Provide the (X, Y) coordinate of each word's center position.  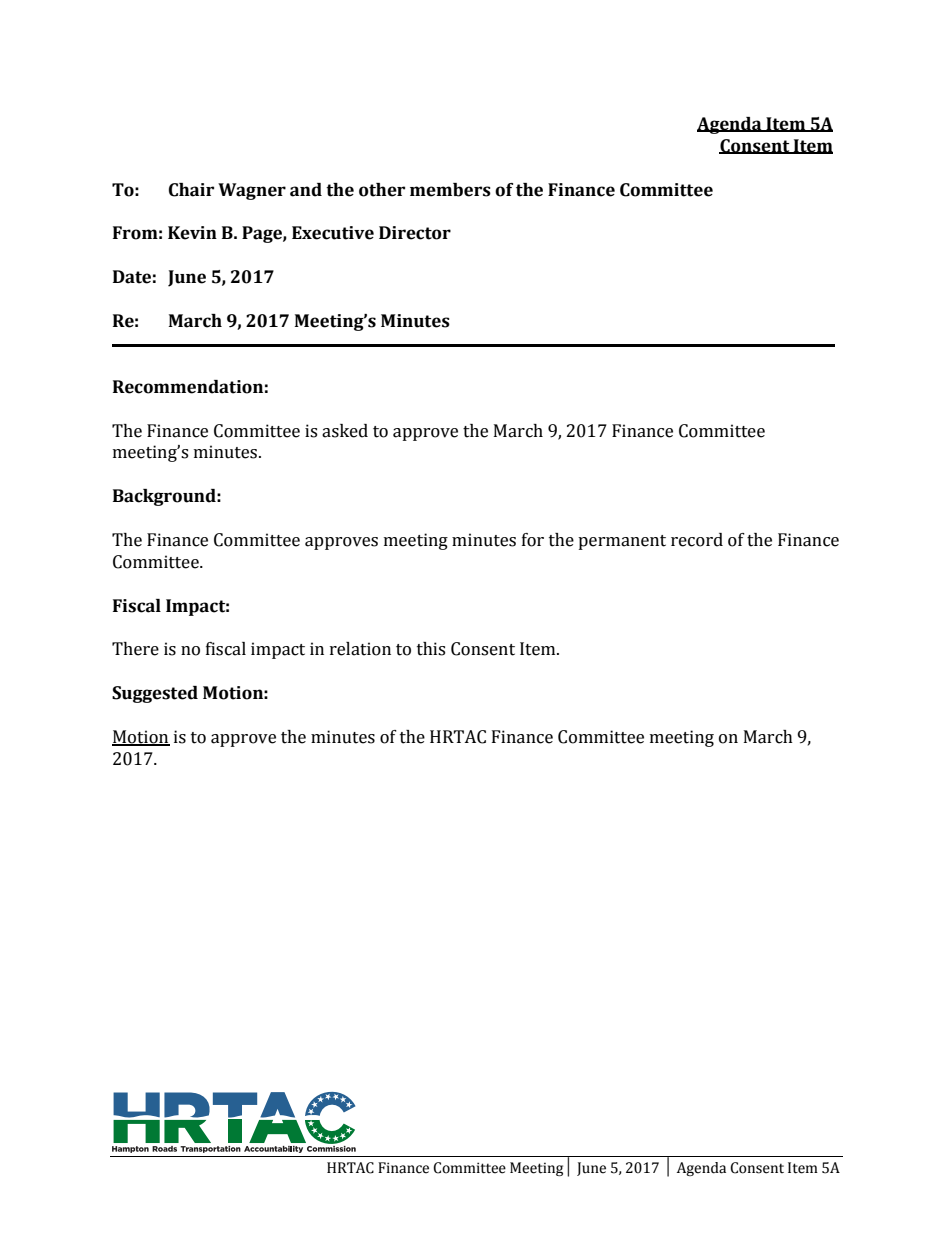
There (135, 649)
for (533, 540)
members (450, 190)
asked (345, 431)
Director (415, 233)
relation (360, 649)
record (697, 540)
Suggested (155, 694)
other (382, 190)
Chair (191, 190)
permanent (622, 542)
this (431, 649)
